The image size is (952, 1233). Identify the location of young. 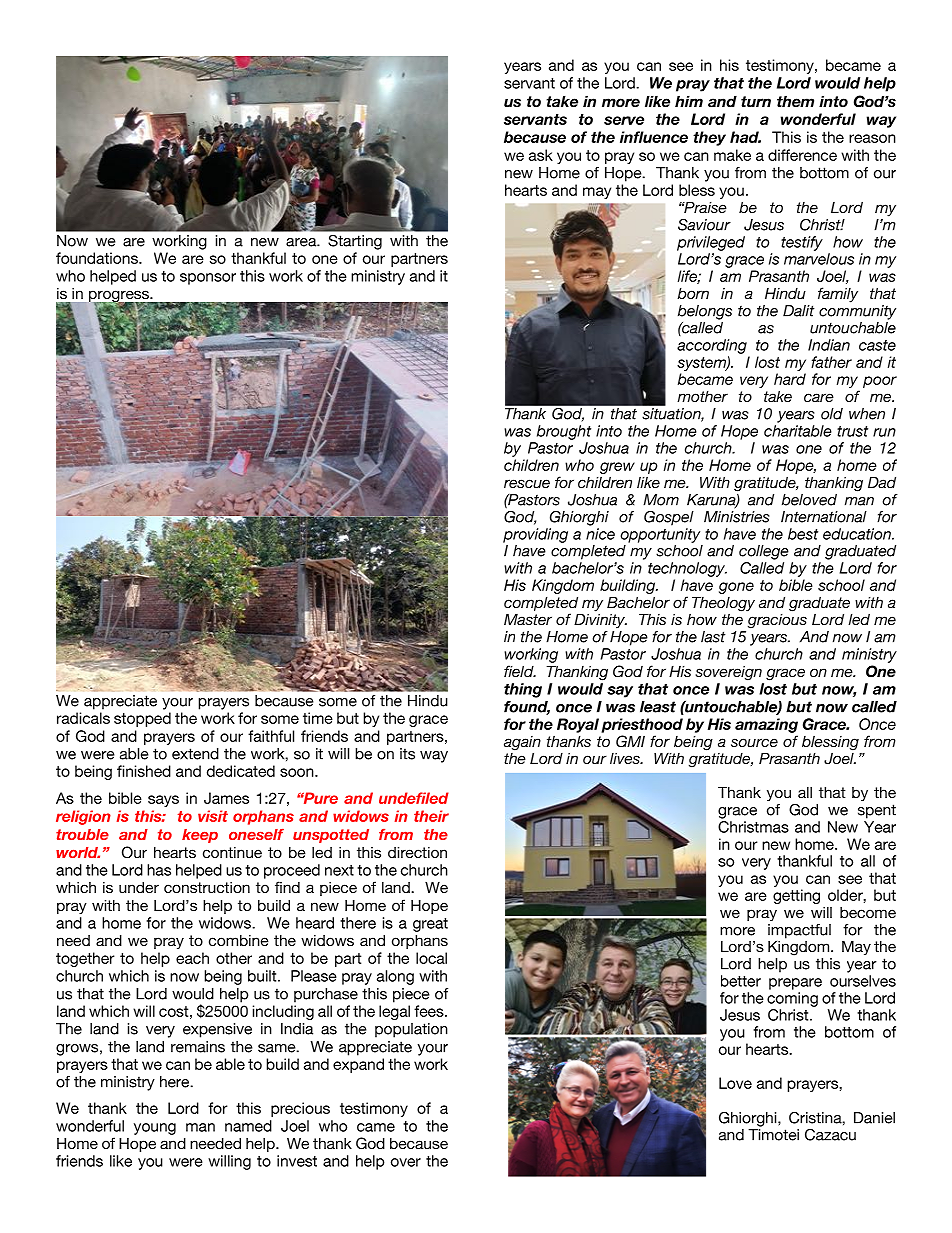
(155, 1129).
